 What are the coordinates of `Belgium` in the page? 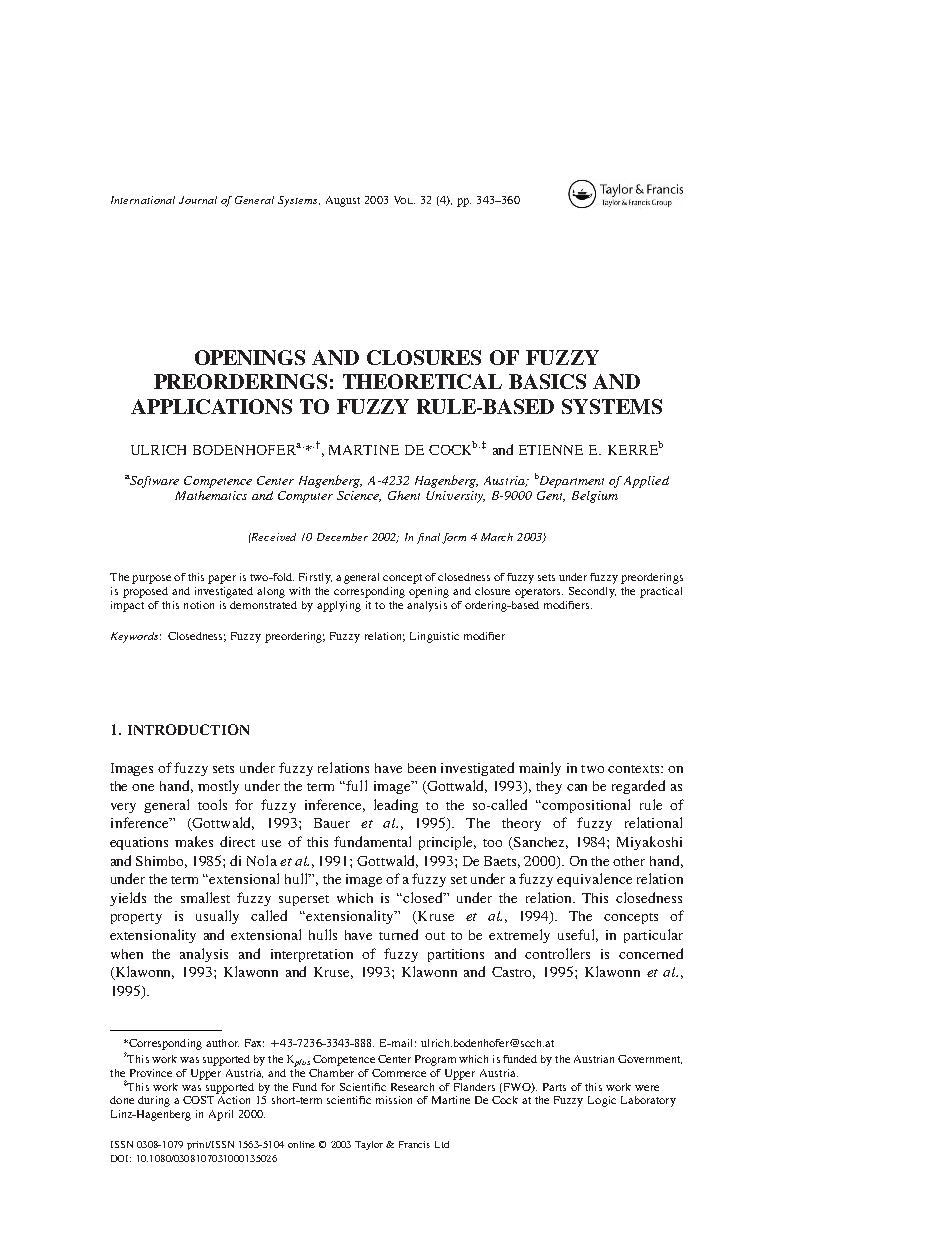 It's located at (595, 497).
